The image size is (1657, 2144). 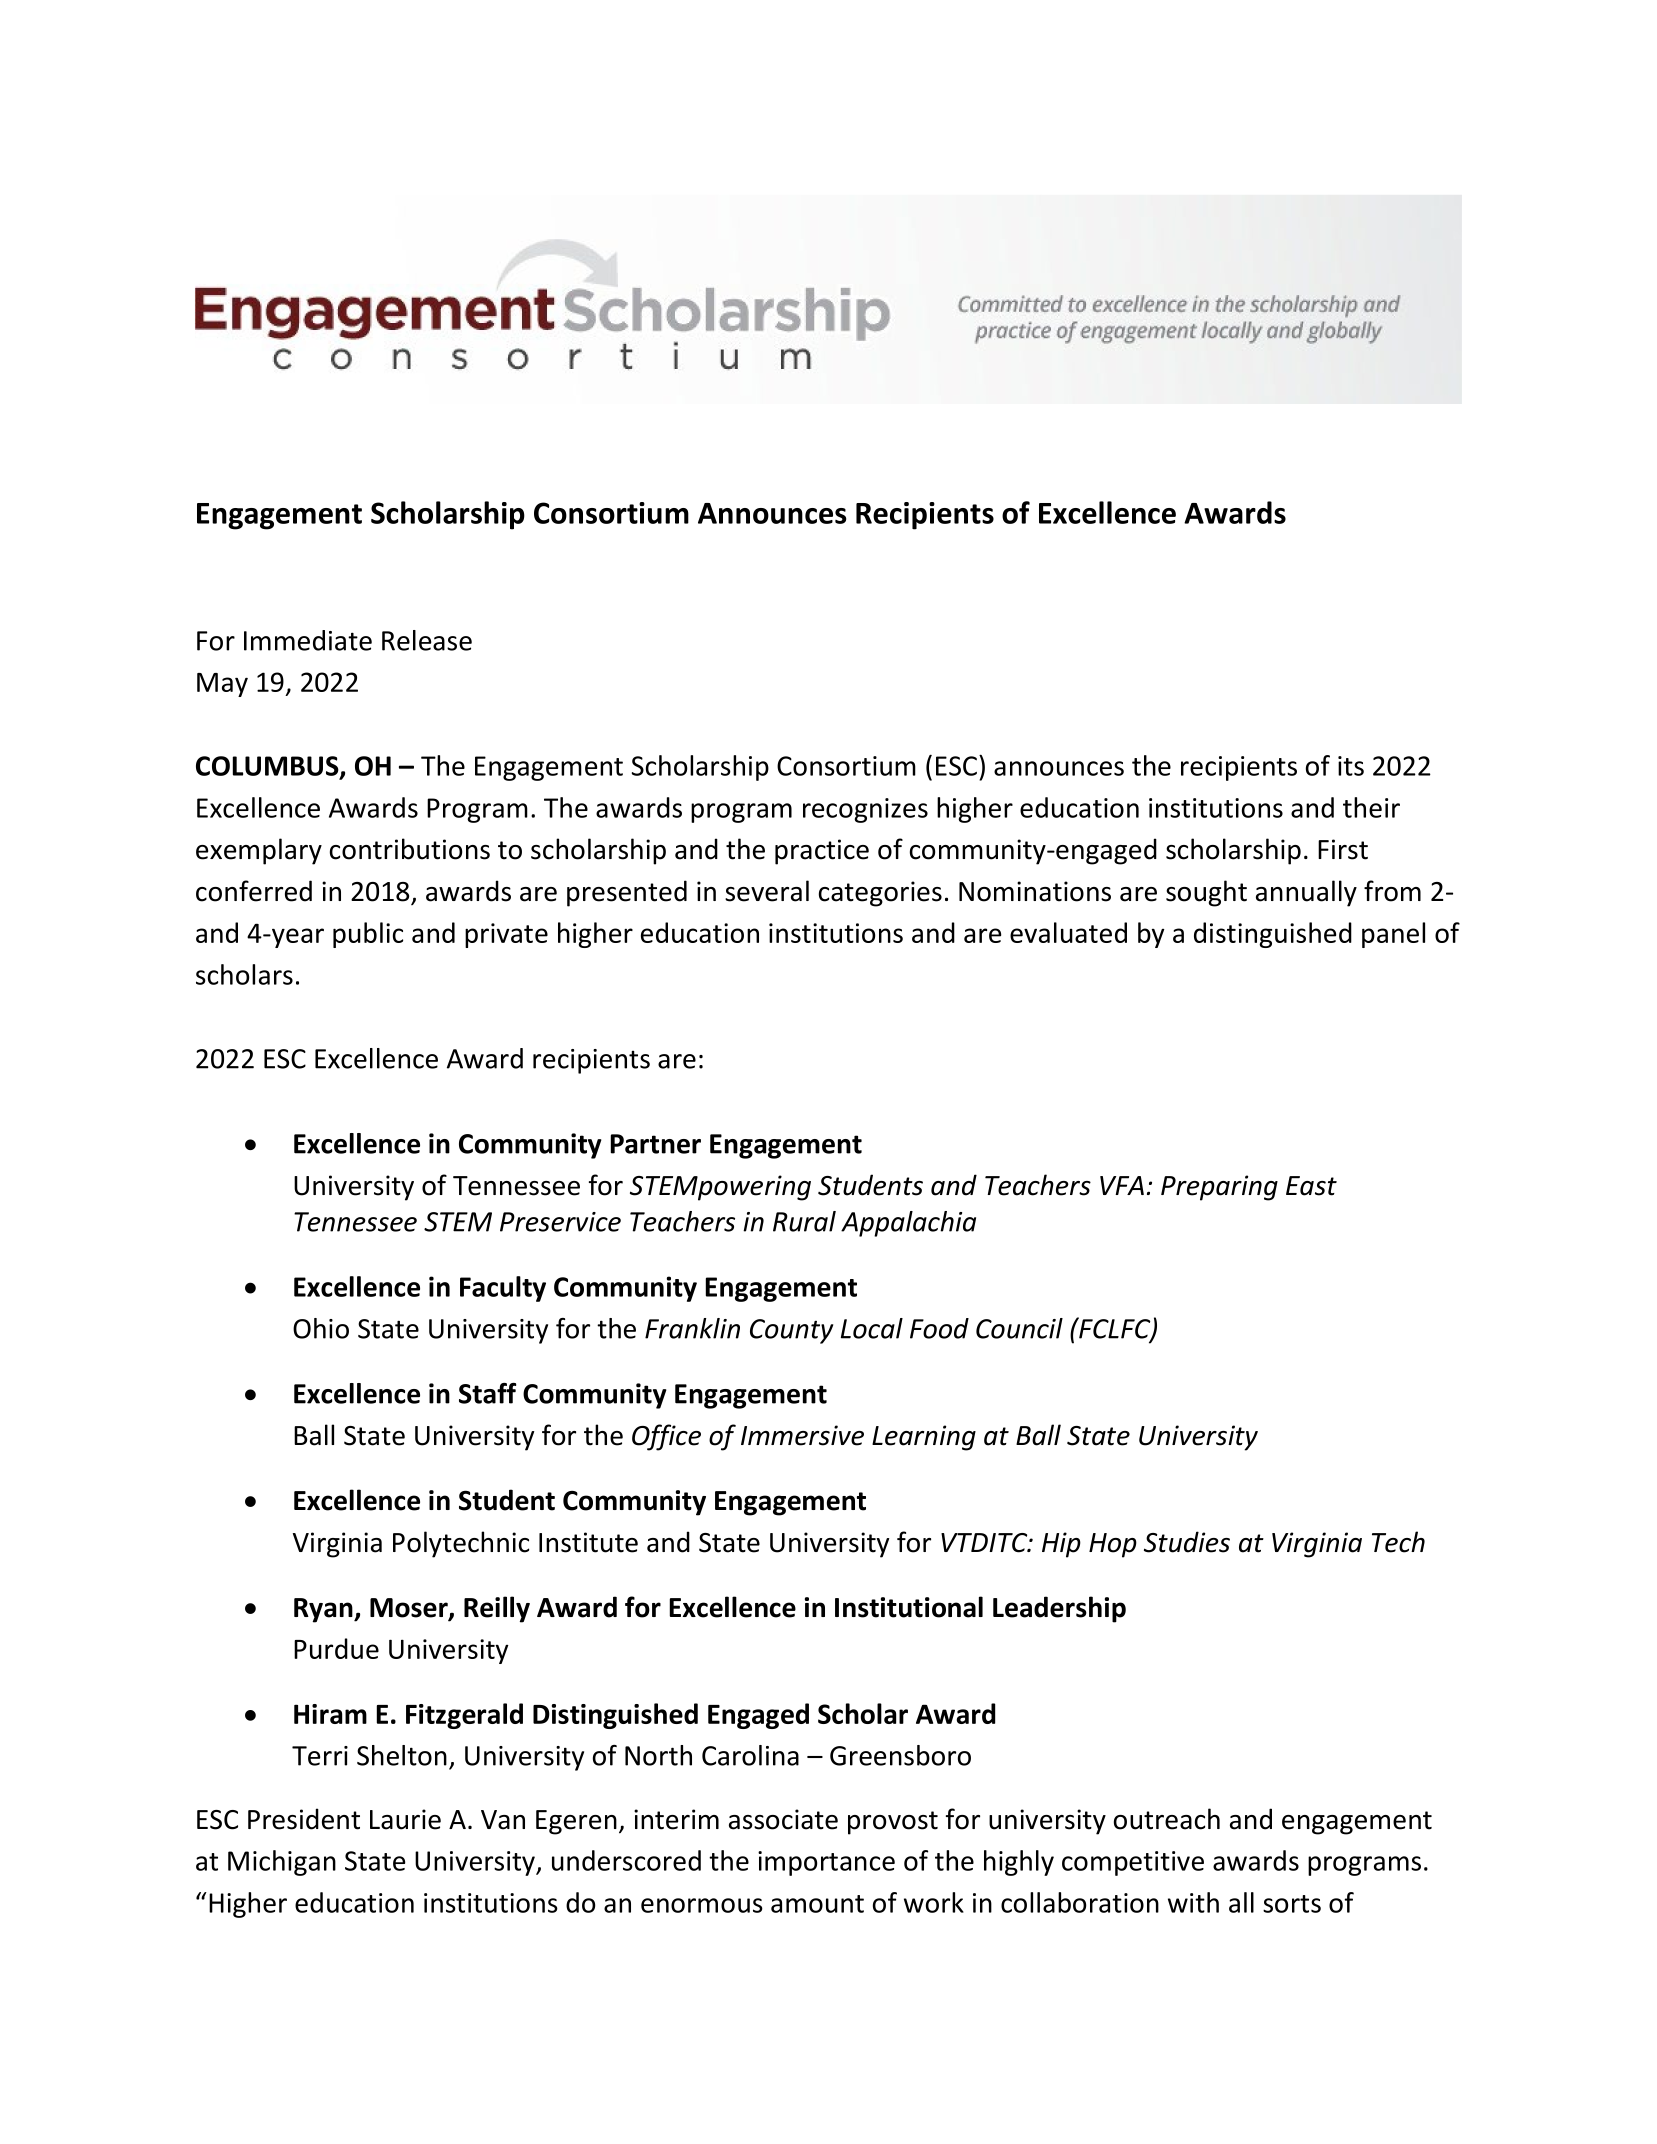 What do you see at coordinates (282, 1863) in the screenshot?
I see `Michigan` at bounding box center [282, 1863].
